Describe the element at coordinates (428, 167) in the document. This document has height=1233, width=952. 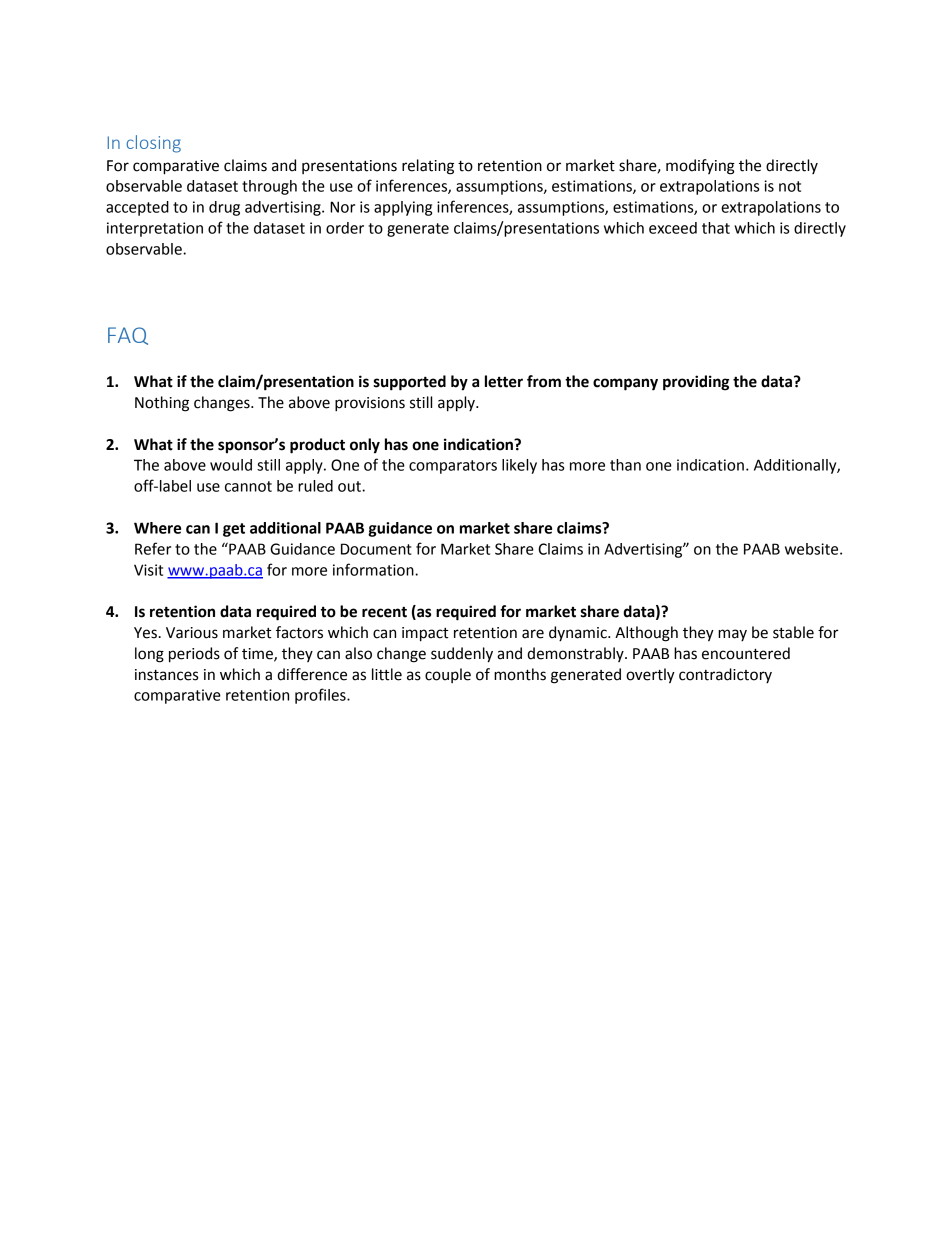
I see `relating` at that location.
